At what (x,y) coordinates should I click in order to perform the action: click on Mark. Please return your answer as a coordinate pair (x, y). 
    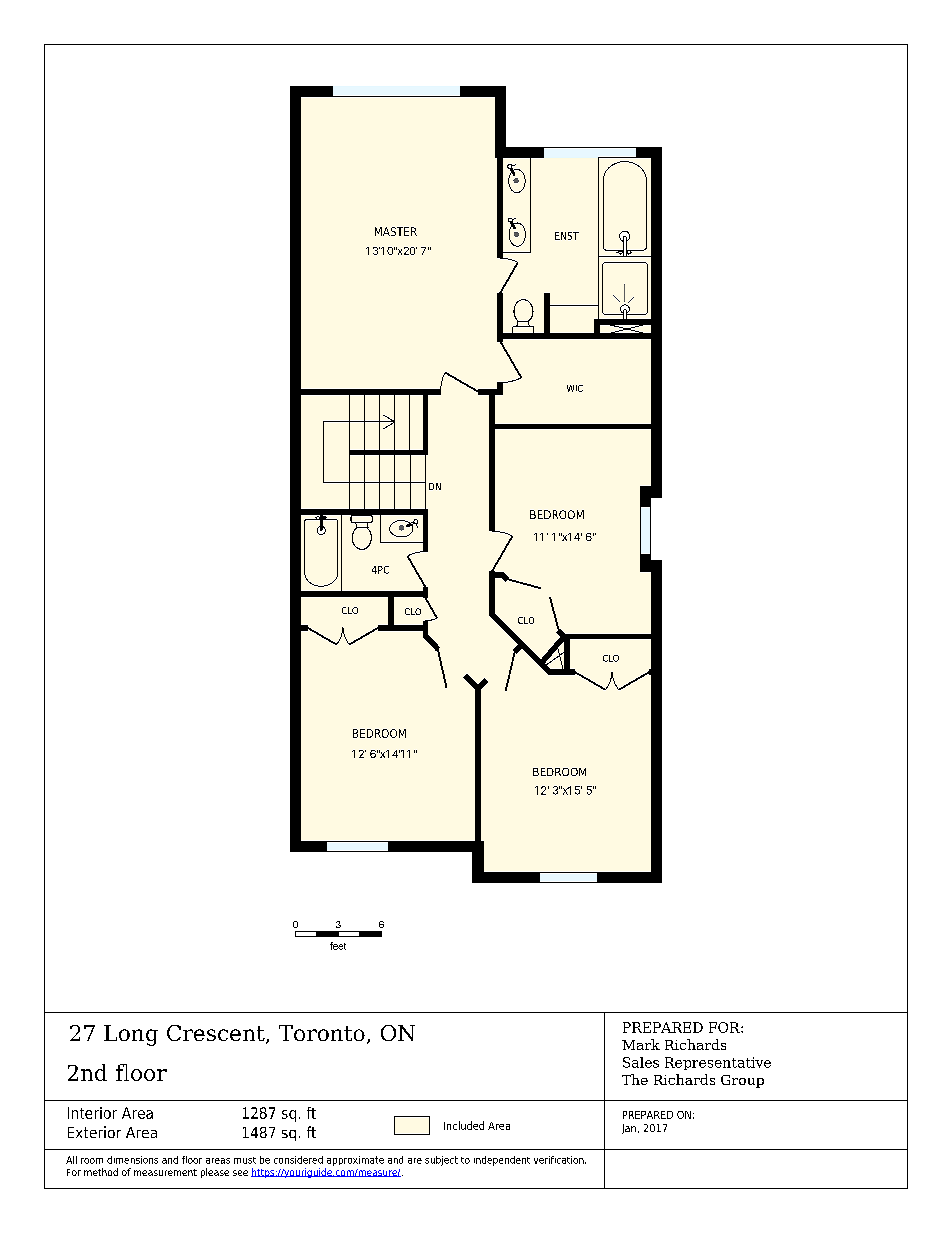
    Looking at the image, I should click on (641, 1044).
